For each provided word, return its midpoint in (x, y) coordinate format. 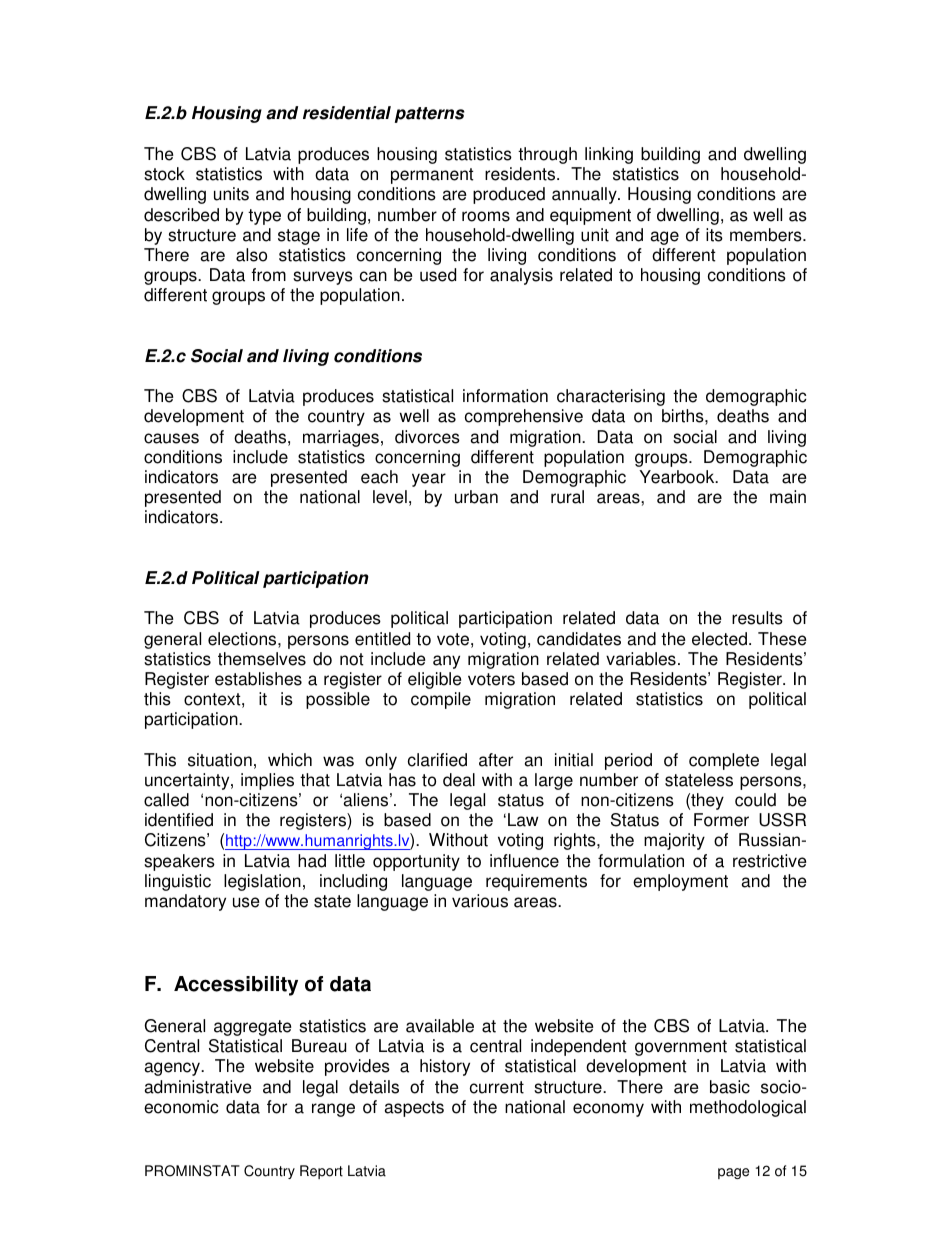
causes (171, 438)
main (788, 497)
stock (164, 174)
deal (459, 780)
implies (267, 781)
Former (721, 820)
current (497, 1087)
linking (609, 155)
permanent (432, 176)
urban (476, 497)
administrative (197, 1087)
